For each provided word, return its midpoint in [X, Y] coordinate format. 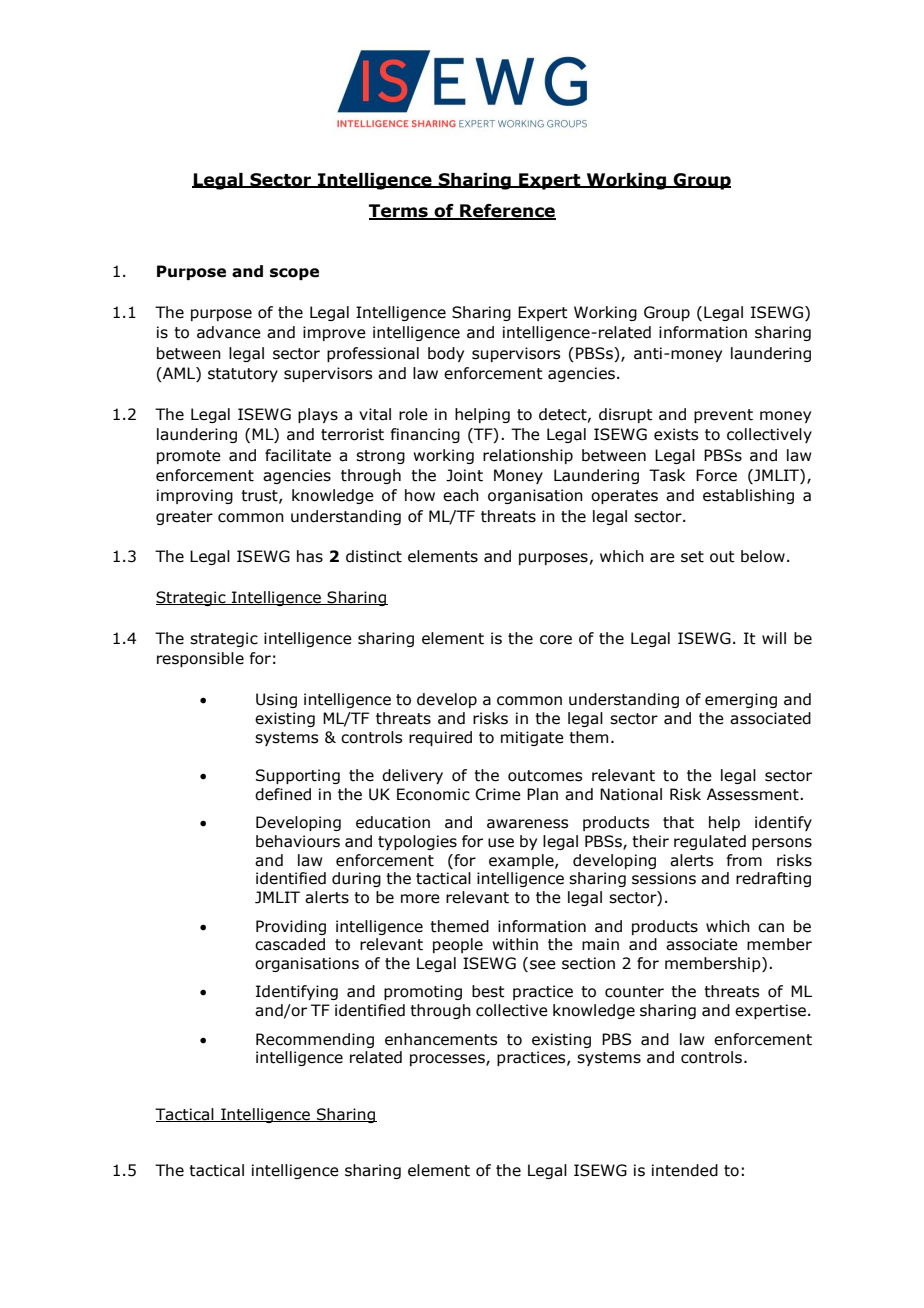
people [458, 945]
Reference [507, 212]
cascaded [290, 944]
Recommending [315, 1040]
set [692, 557]
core [556, 640]
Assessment [754, 794]
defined [283, 794]
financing [425, 435]
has [310, 556]
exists [676, 434]
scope [294, 274]
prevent [723, 416]
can [771, 928]
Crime [498, 794]
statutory [243, 375]
